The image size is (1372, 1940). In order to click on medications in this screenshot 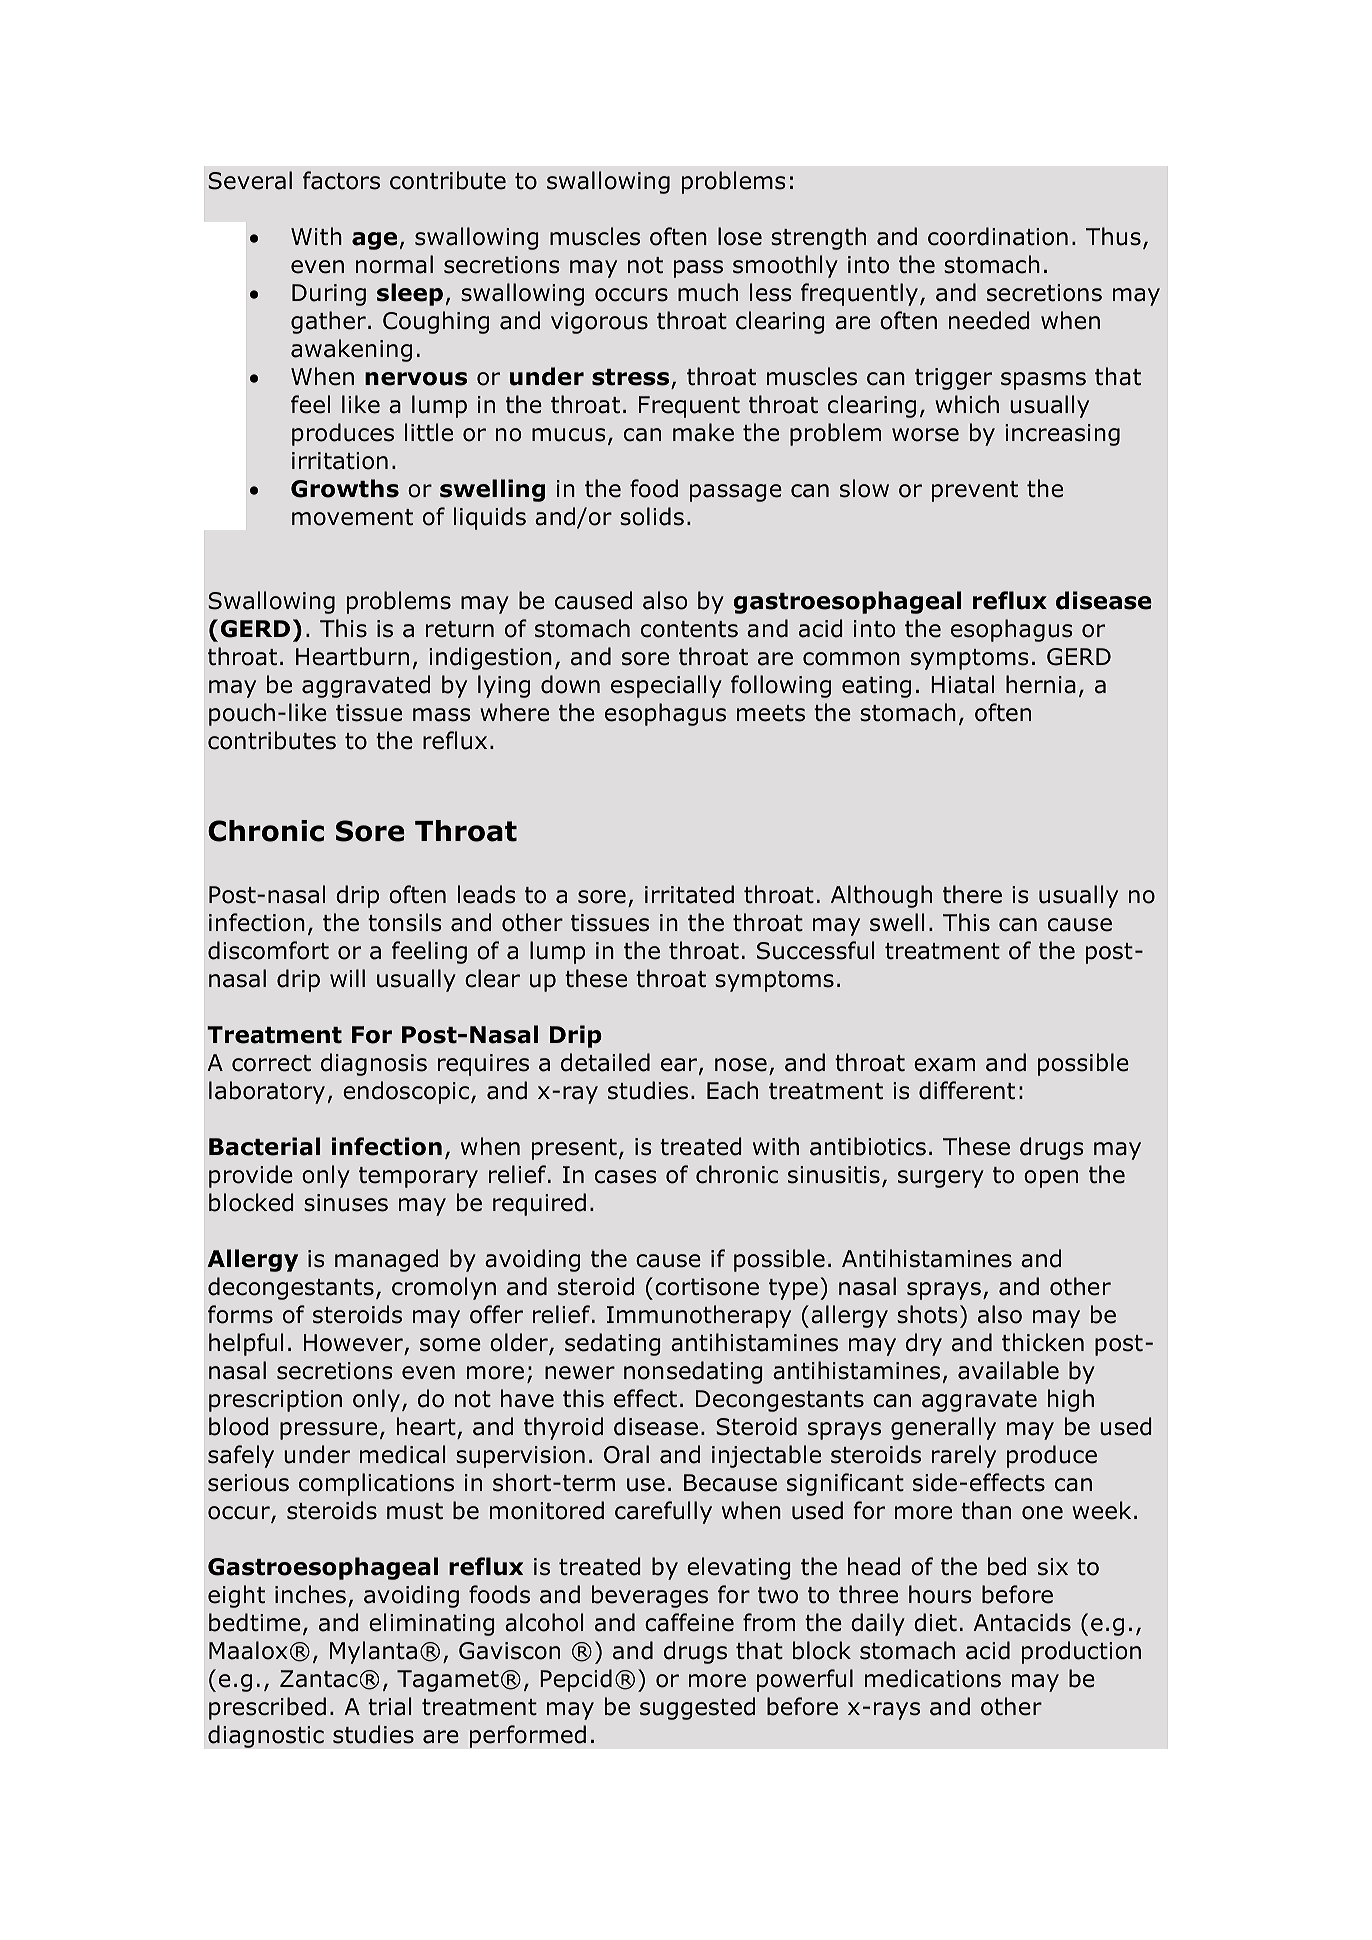, I will do `click(933, 1678)`.
